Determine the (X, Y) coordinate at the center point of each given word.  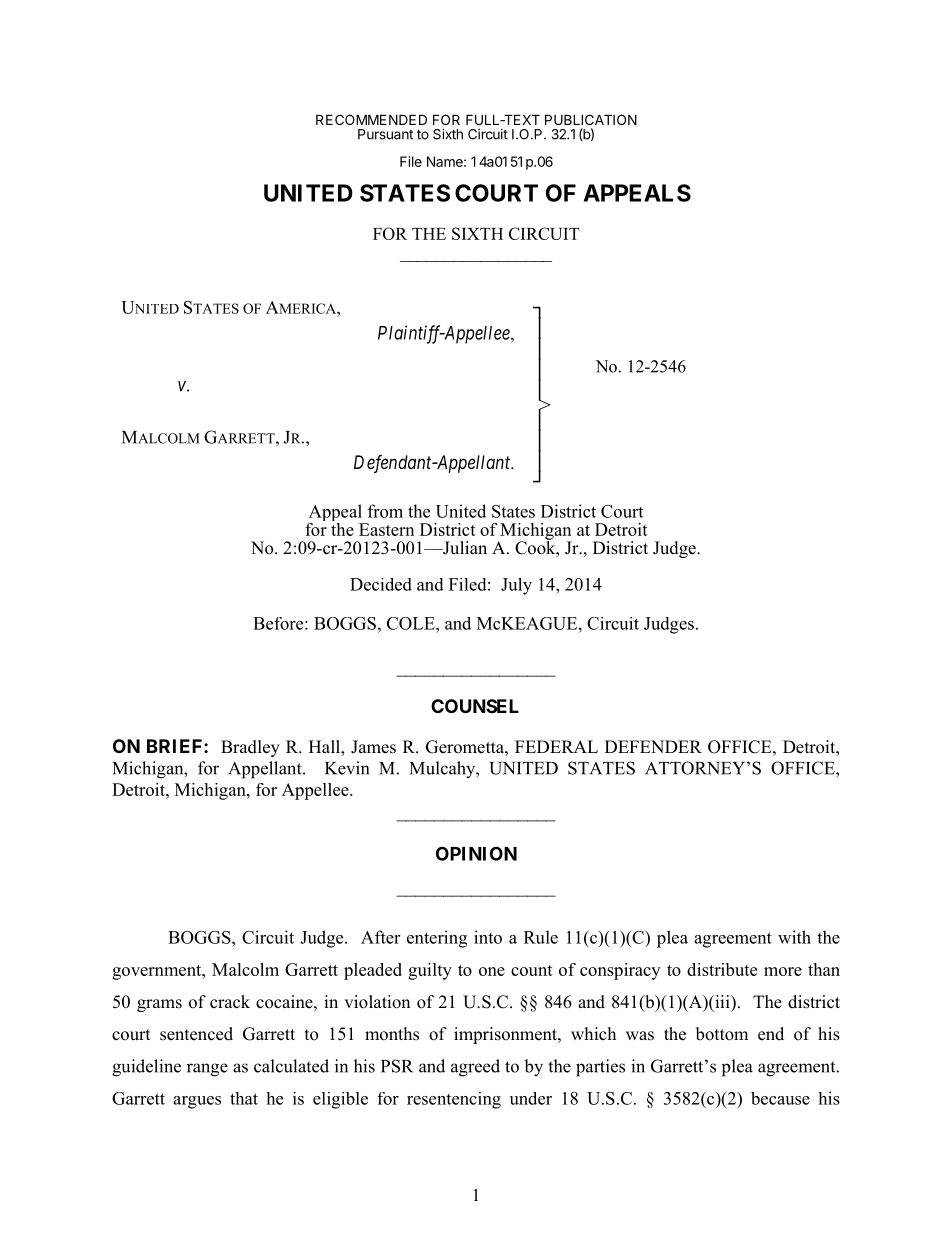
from (385, 511)
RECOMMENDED (371, 119)
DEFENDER (653, 746)
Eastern (386, 529)
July (516, 586)
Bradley (250, 748)
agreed (475, 1068)
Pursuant (385, 134)
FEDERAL (556, 746)
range (207, 1070)
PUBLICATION (591, 119)
